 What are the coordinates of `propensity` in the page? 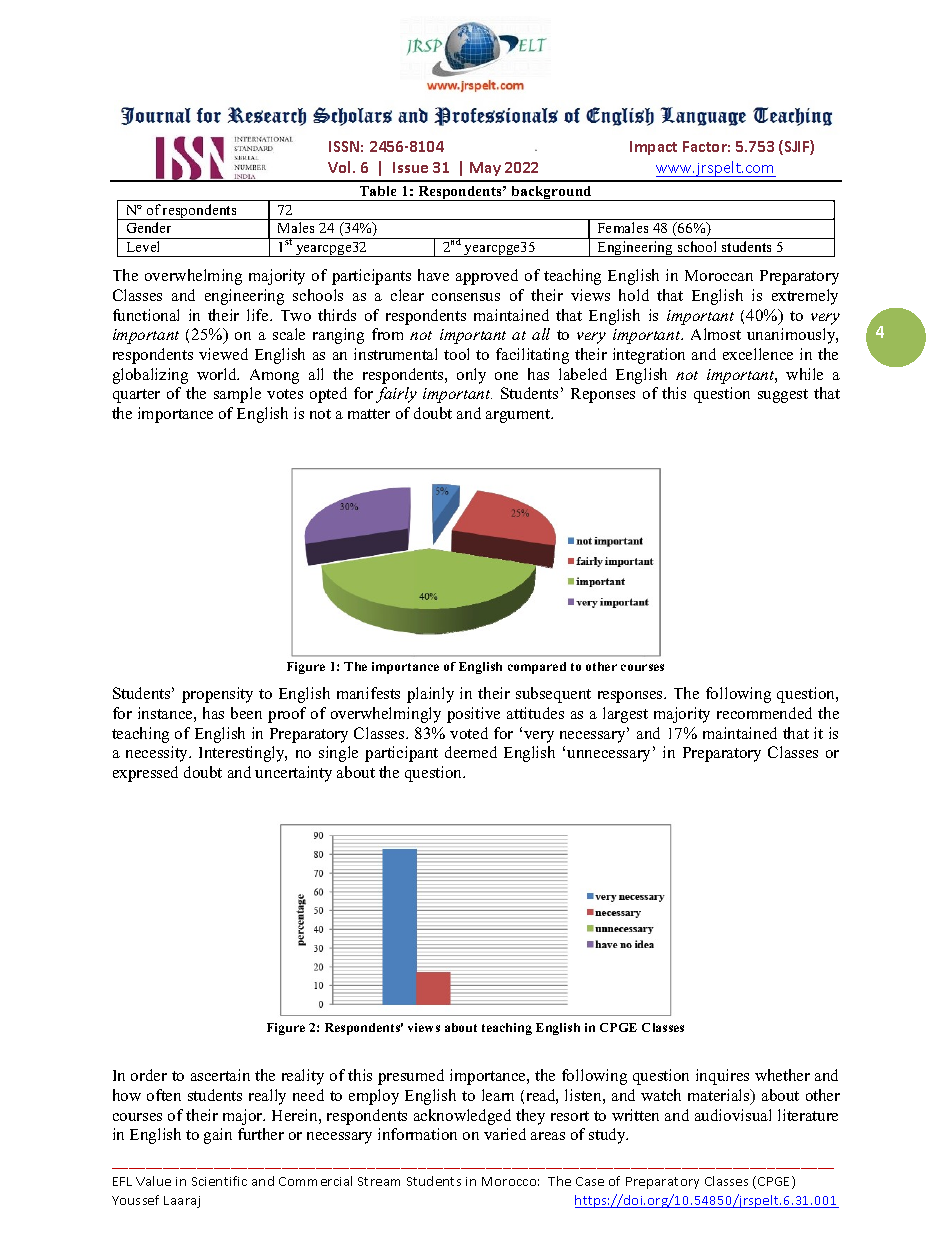 It's located at (217, 695).
